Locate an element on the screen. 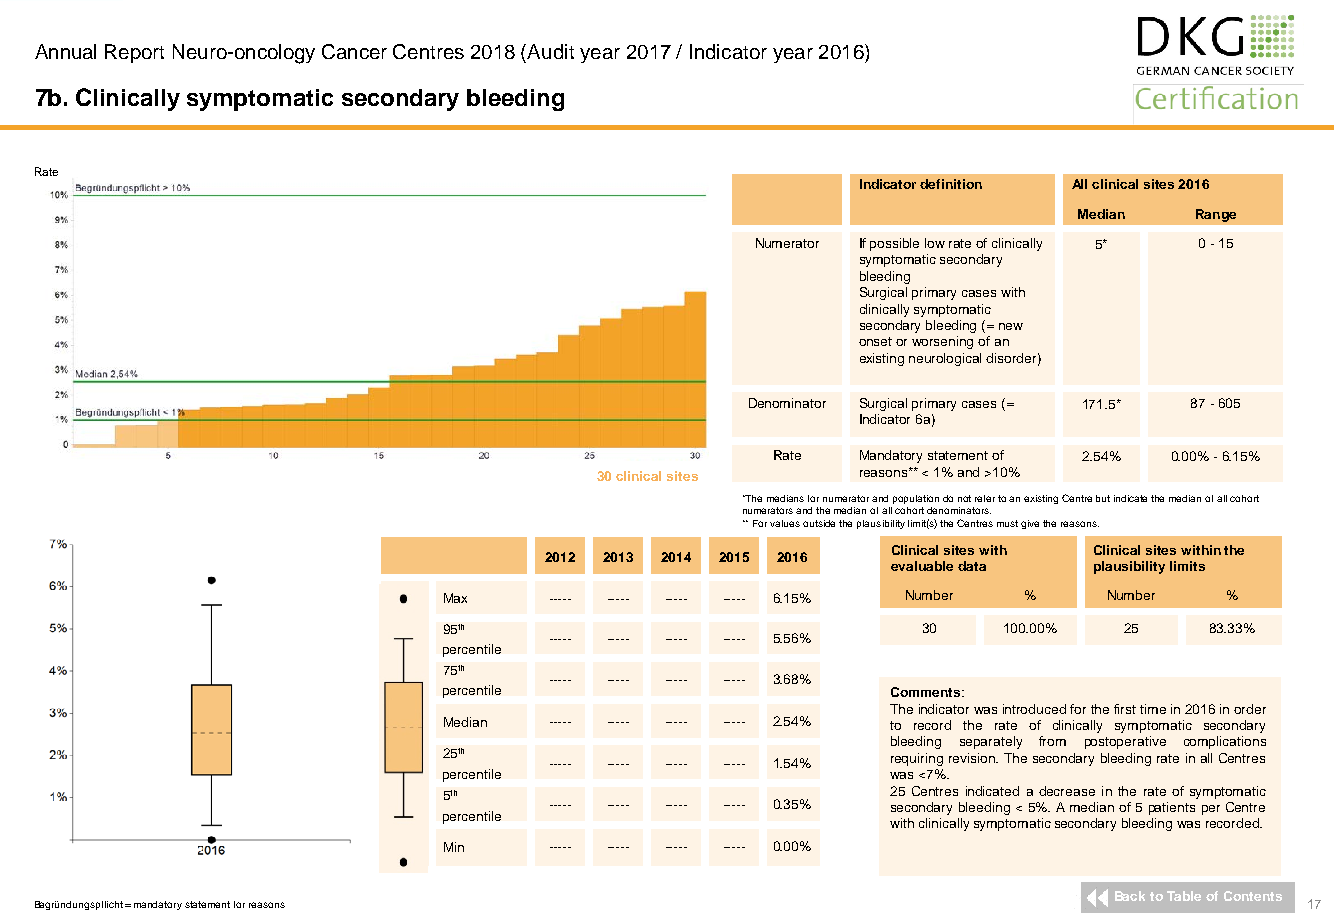 The image size is (1334, 923). new is located at coordinates (1011, 326).
